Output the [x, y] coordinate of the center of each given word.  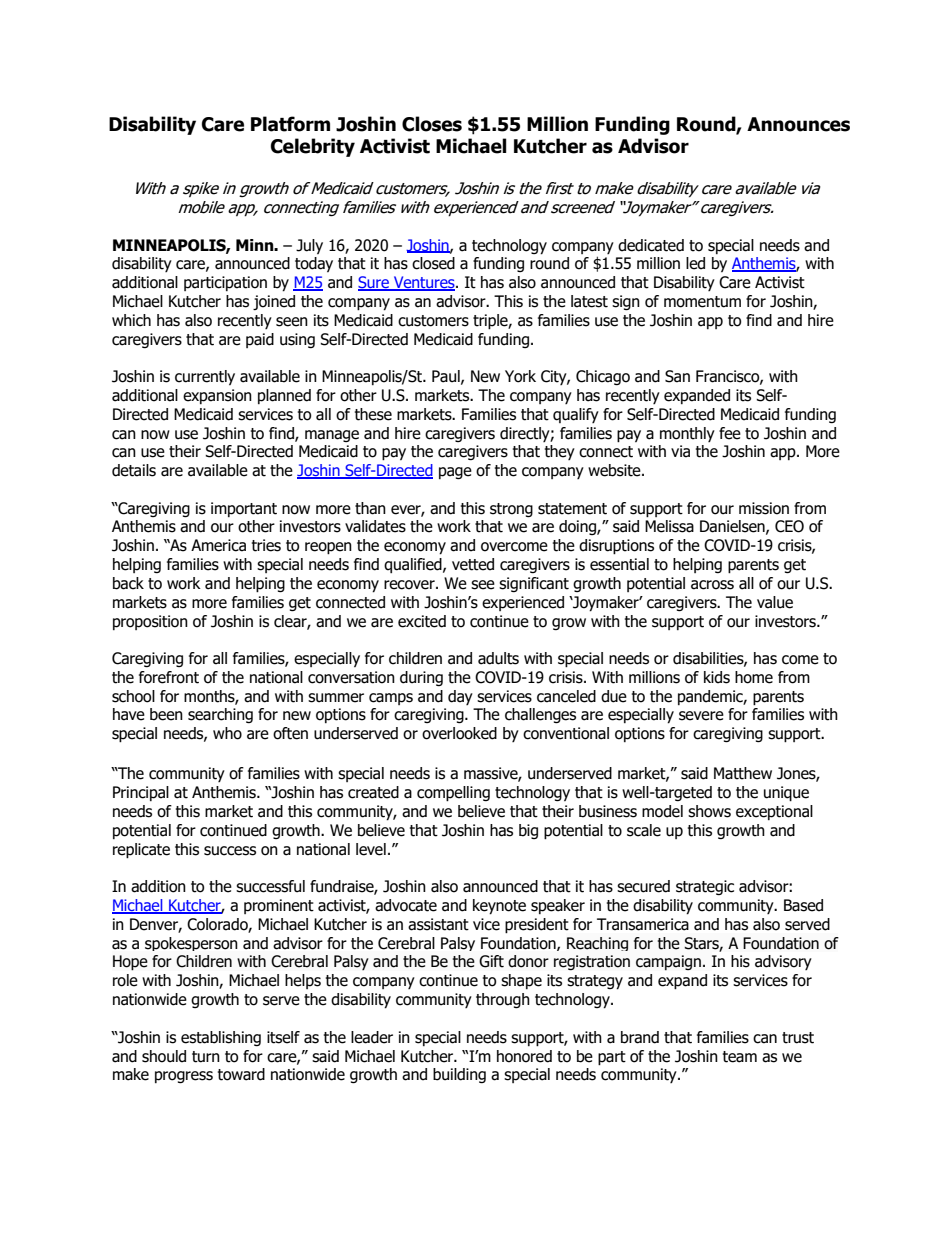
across [712, 585]
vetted [473, 564]
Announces [798, 124]
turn [206, 1057]
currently [205, 377]
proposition [150, 622]
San [677, 376]
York [520, 376]
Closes [432, 124]
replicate [141, 851]
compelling [453, 794]
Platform [290, 124]
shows [709, 811]
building [459, 1075]
